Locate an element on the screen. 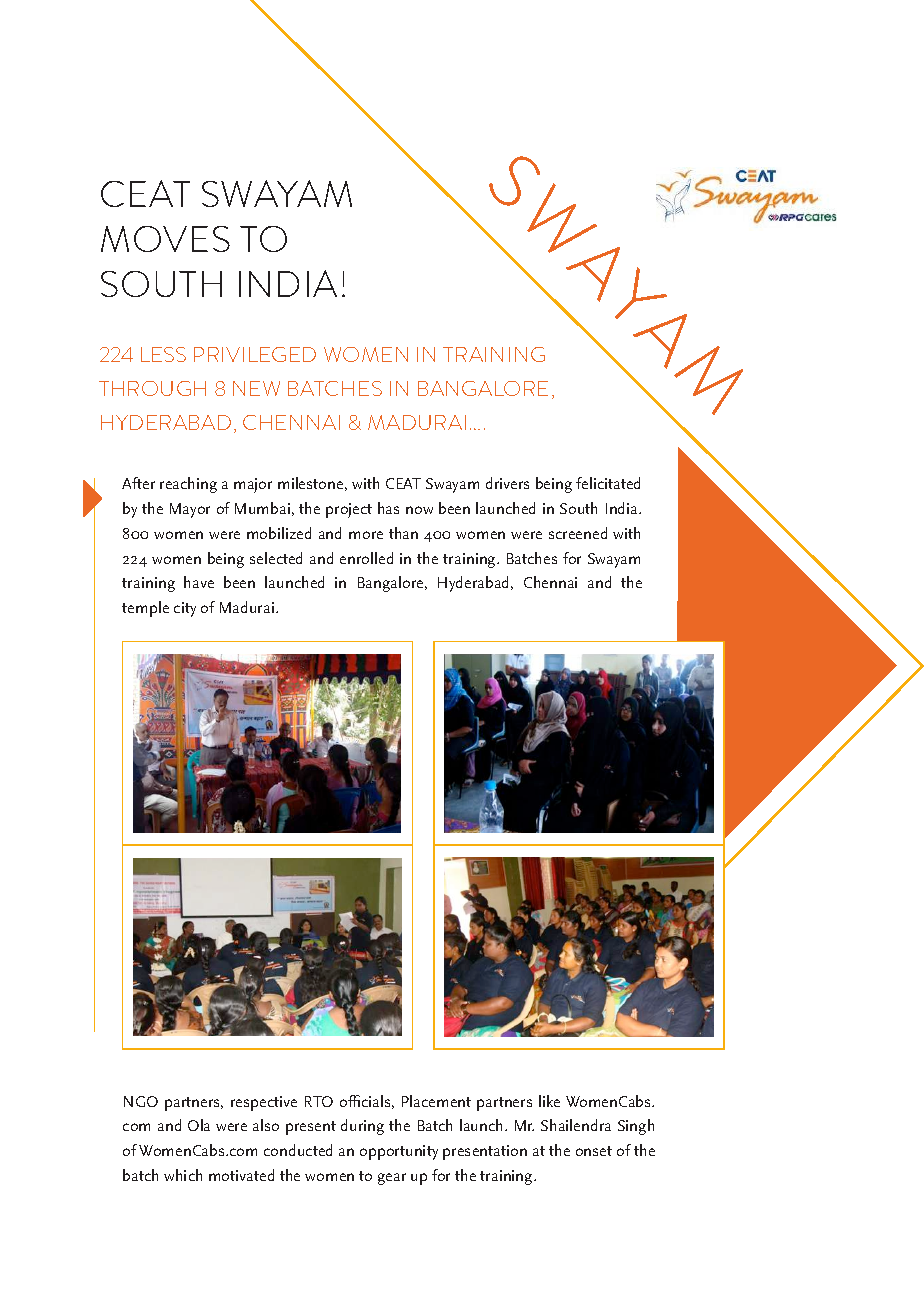 This screenshot has height=1308, width=924. felicitated is located at coordinates (608, 483).
